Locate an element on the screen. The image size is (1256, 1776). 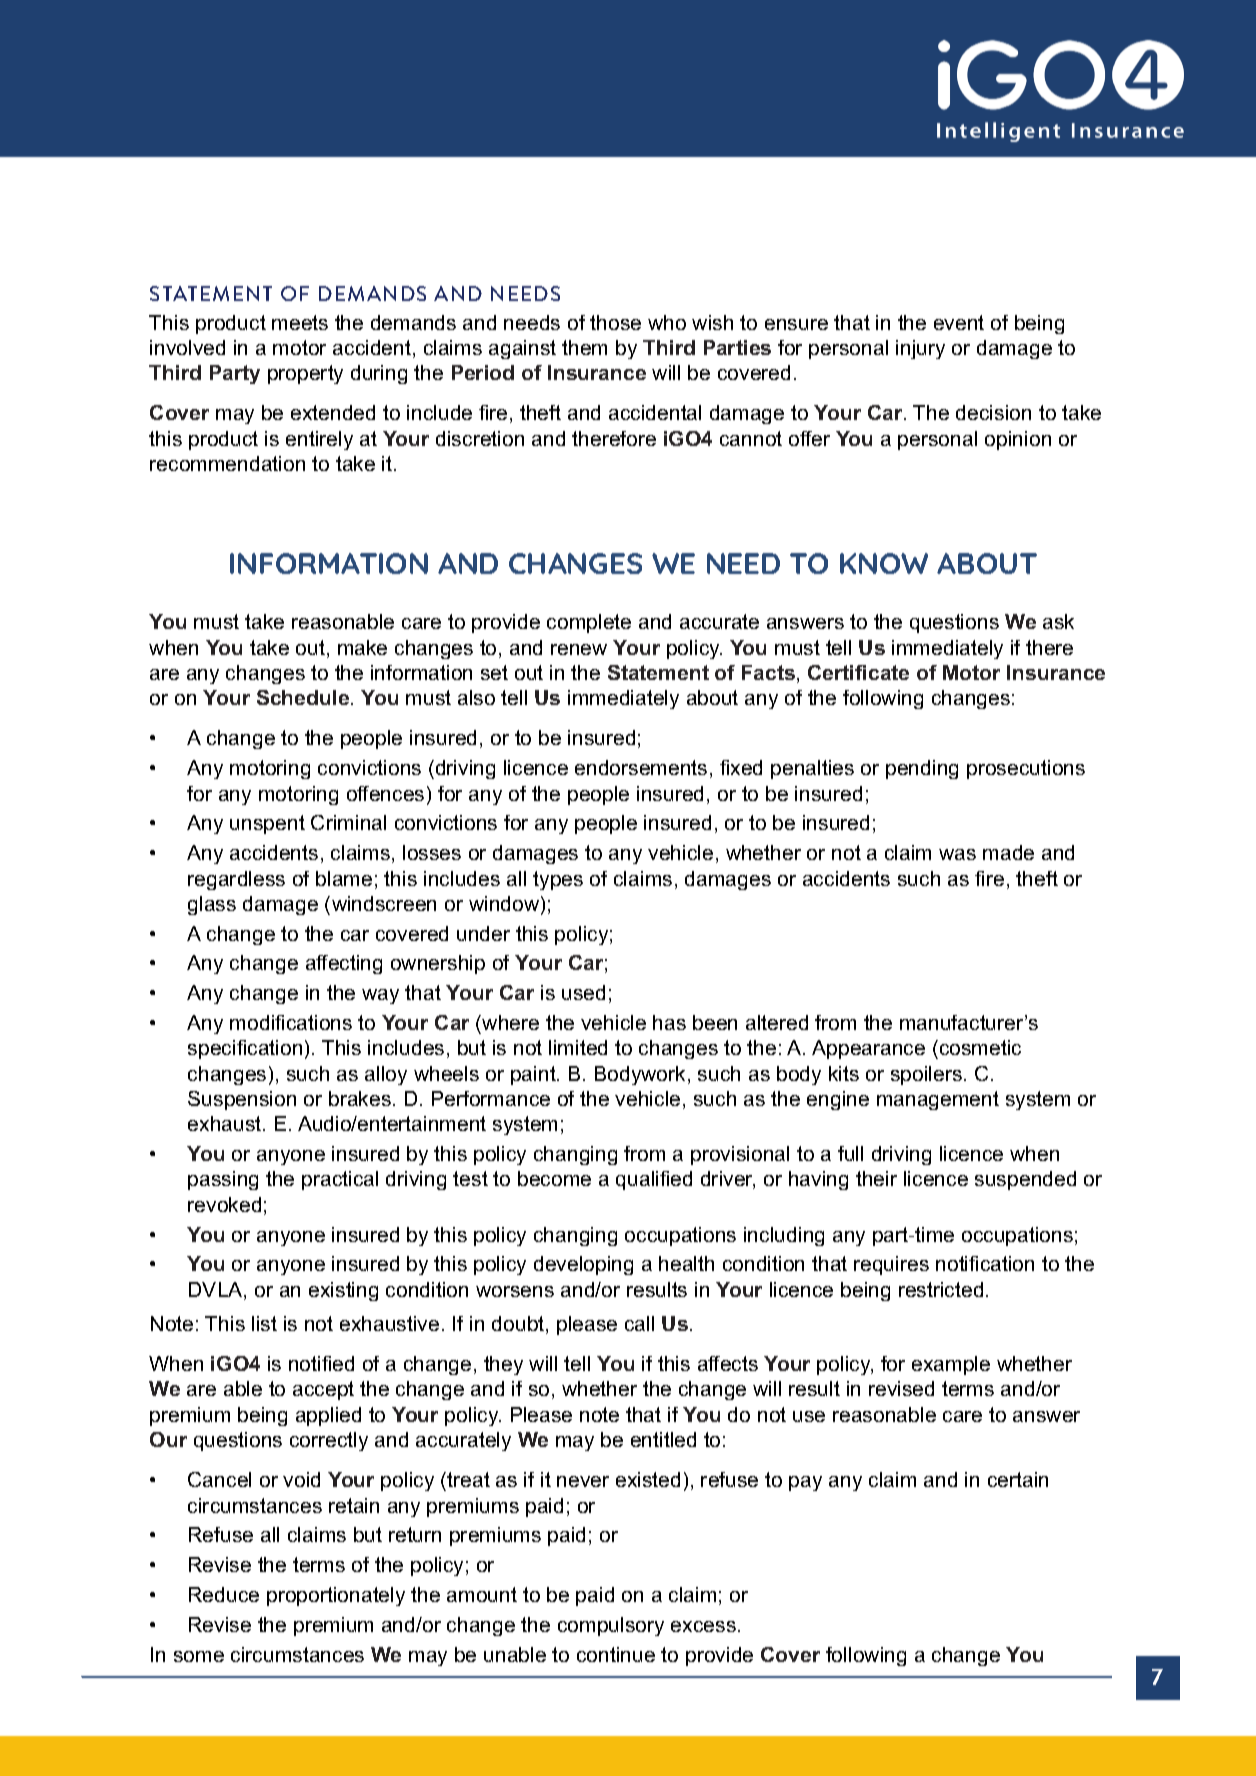
unspent is located at coordinates (267, 824).
